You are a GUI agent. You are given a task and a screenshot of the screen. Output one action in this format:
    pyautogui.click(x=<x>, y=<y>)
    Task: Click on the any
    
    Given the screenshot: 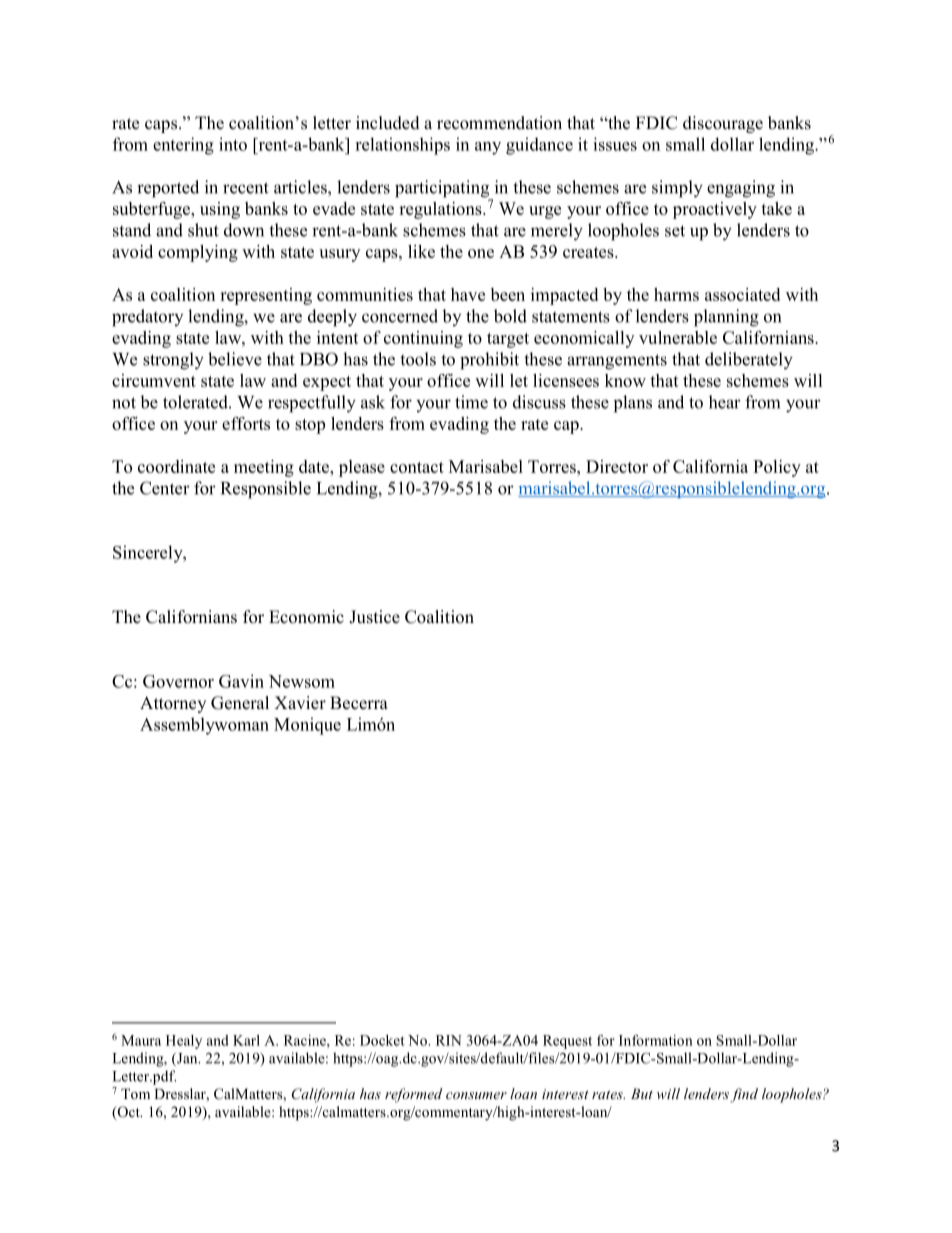 What is the action you would take?
    pyautogui.click(x=488, y=148)
